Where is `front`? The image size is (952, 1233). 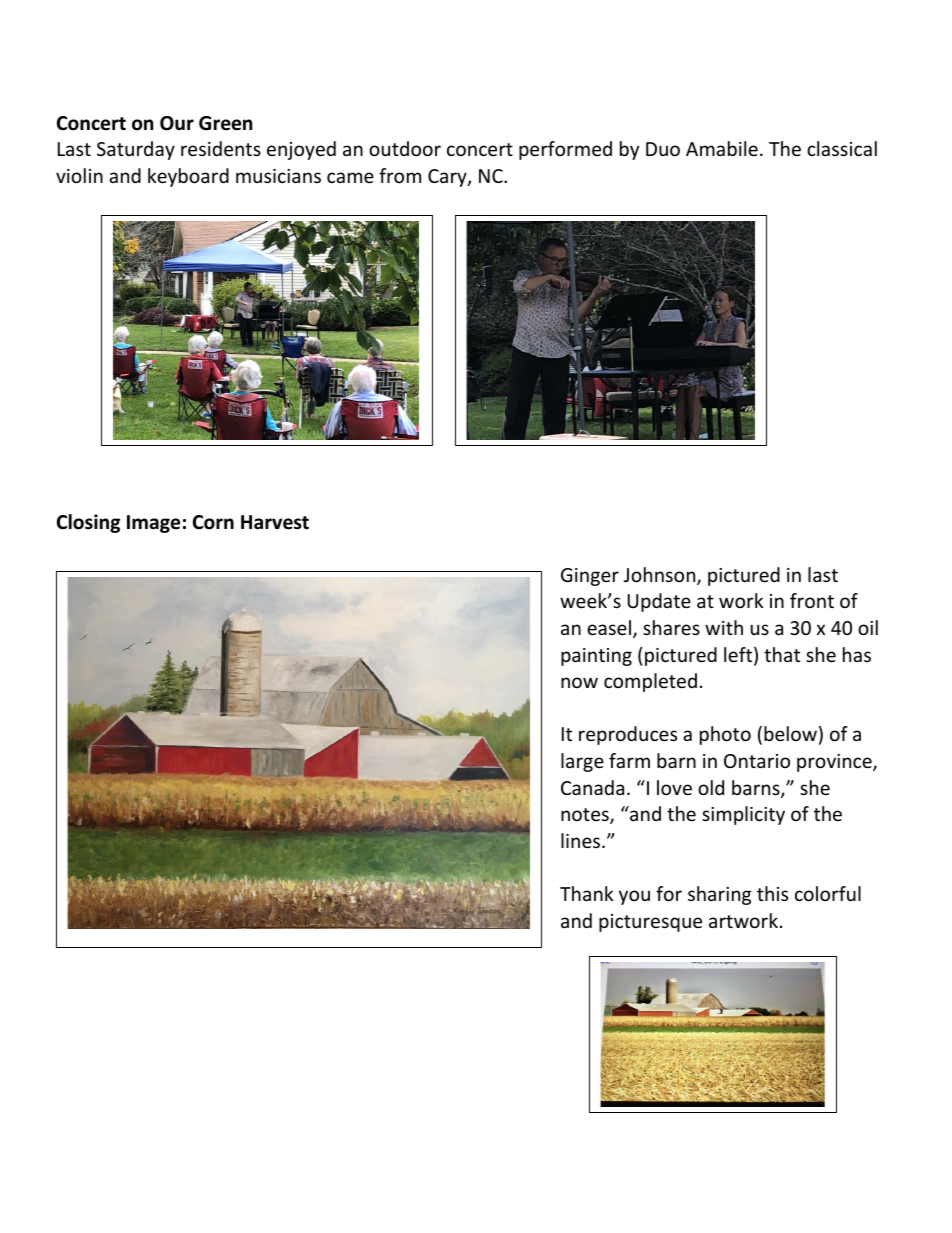
front is located at coordinates (812, 600).
